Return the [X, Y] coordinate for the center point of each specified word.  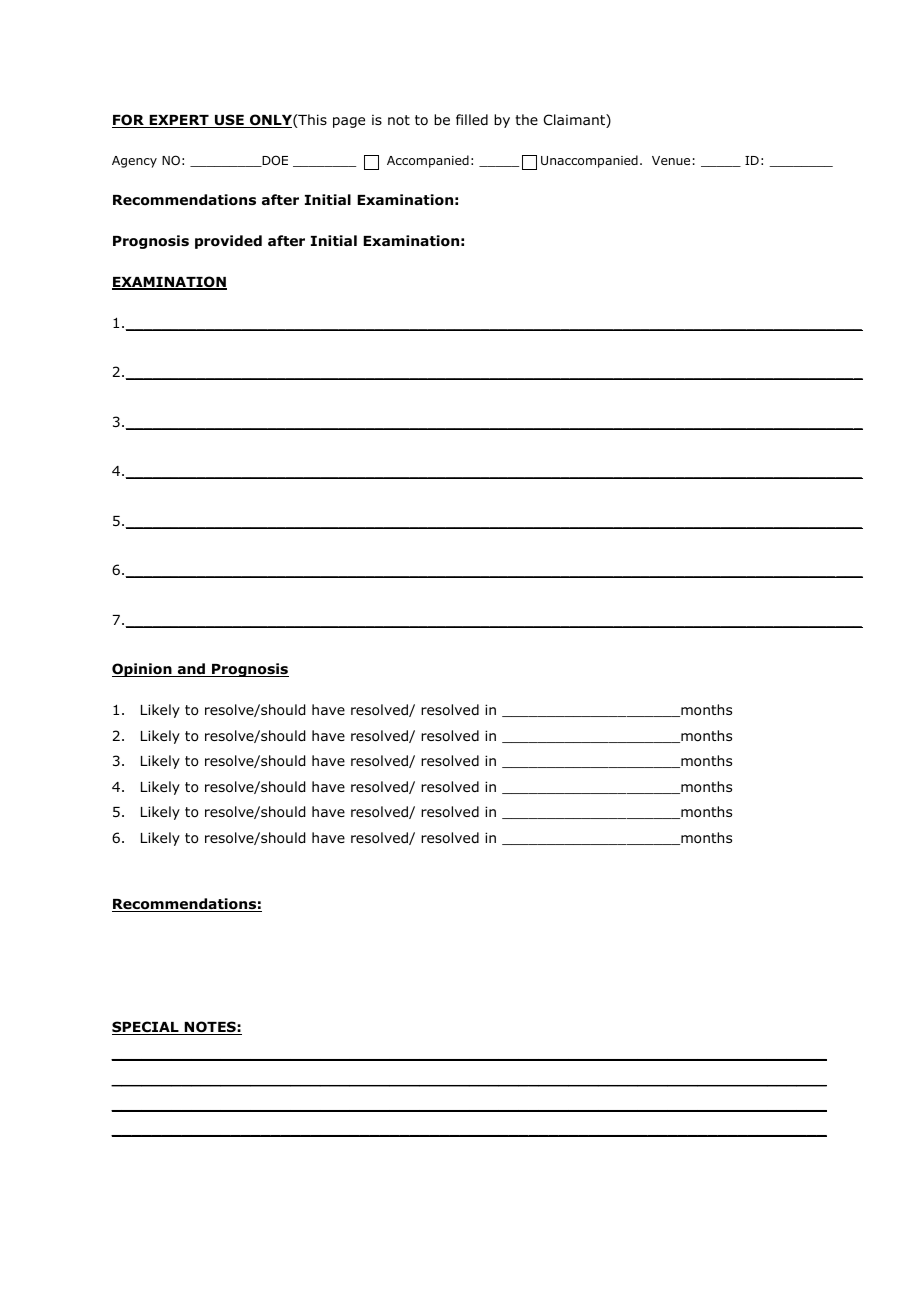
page [349, 122]
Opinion [143, 670]
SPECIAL [146, 1028]
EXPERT [179, 121]
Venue [671, 160]
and [191, 670]
